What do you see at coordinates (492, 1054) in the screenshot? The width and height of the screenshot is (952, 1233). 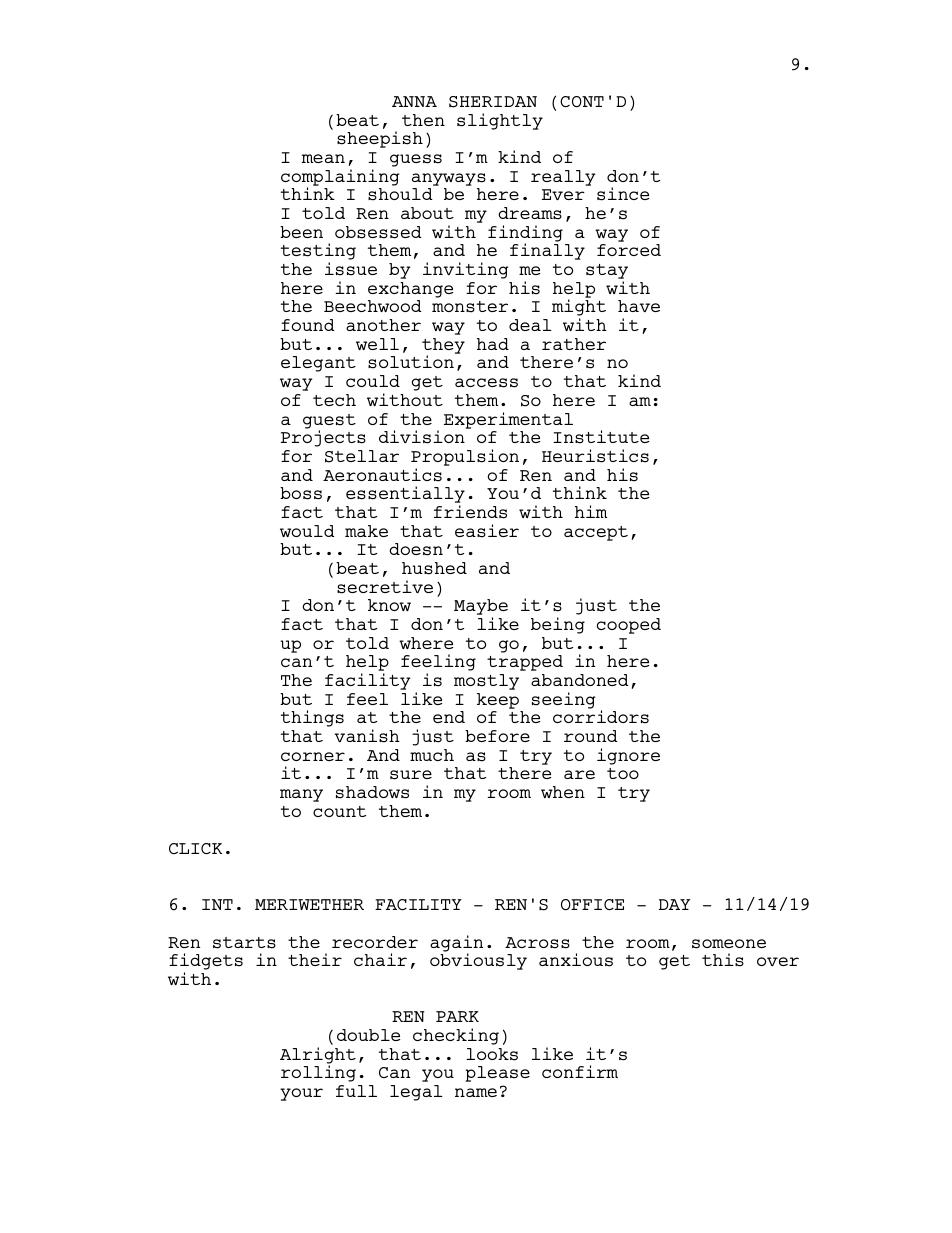 I see `looks` at bounding box center [492, 1054].
